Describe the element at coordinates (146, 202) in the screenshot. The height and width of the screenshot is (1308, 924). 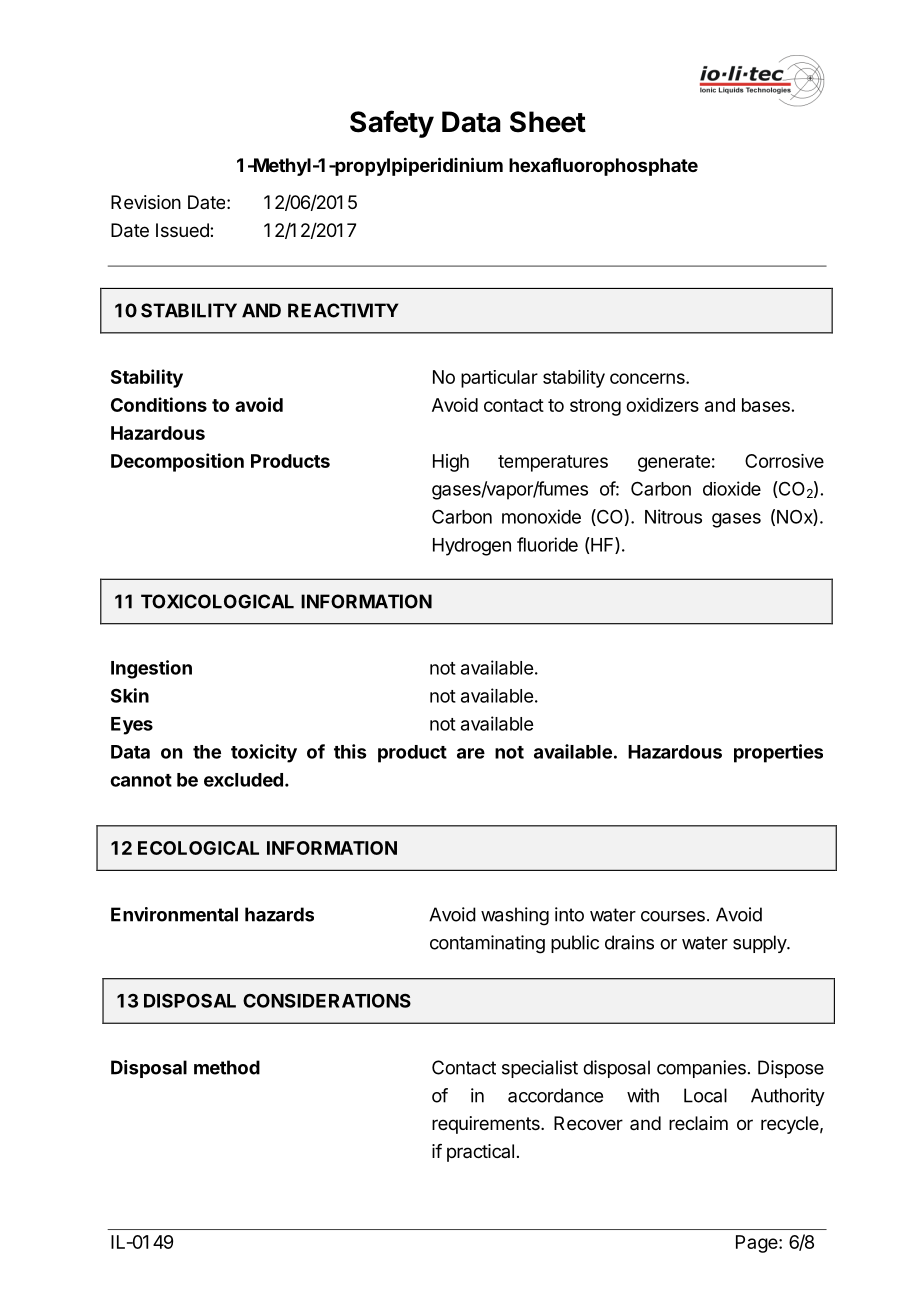
I see `Revision` at that location.
